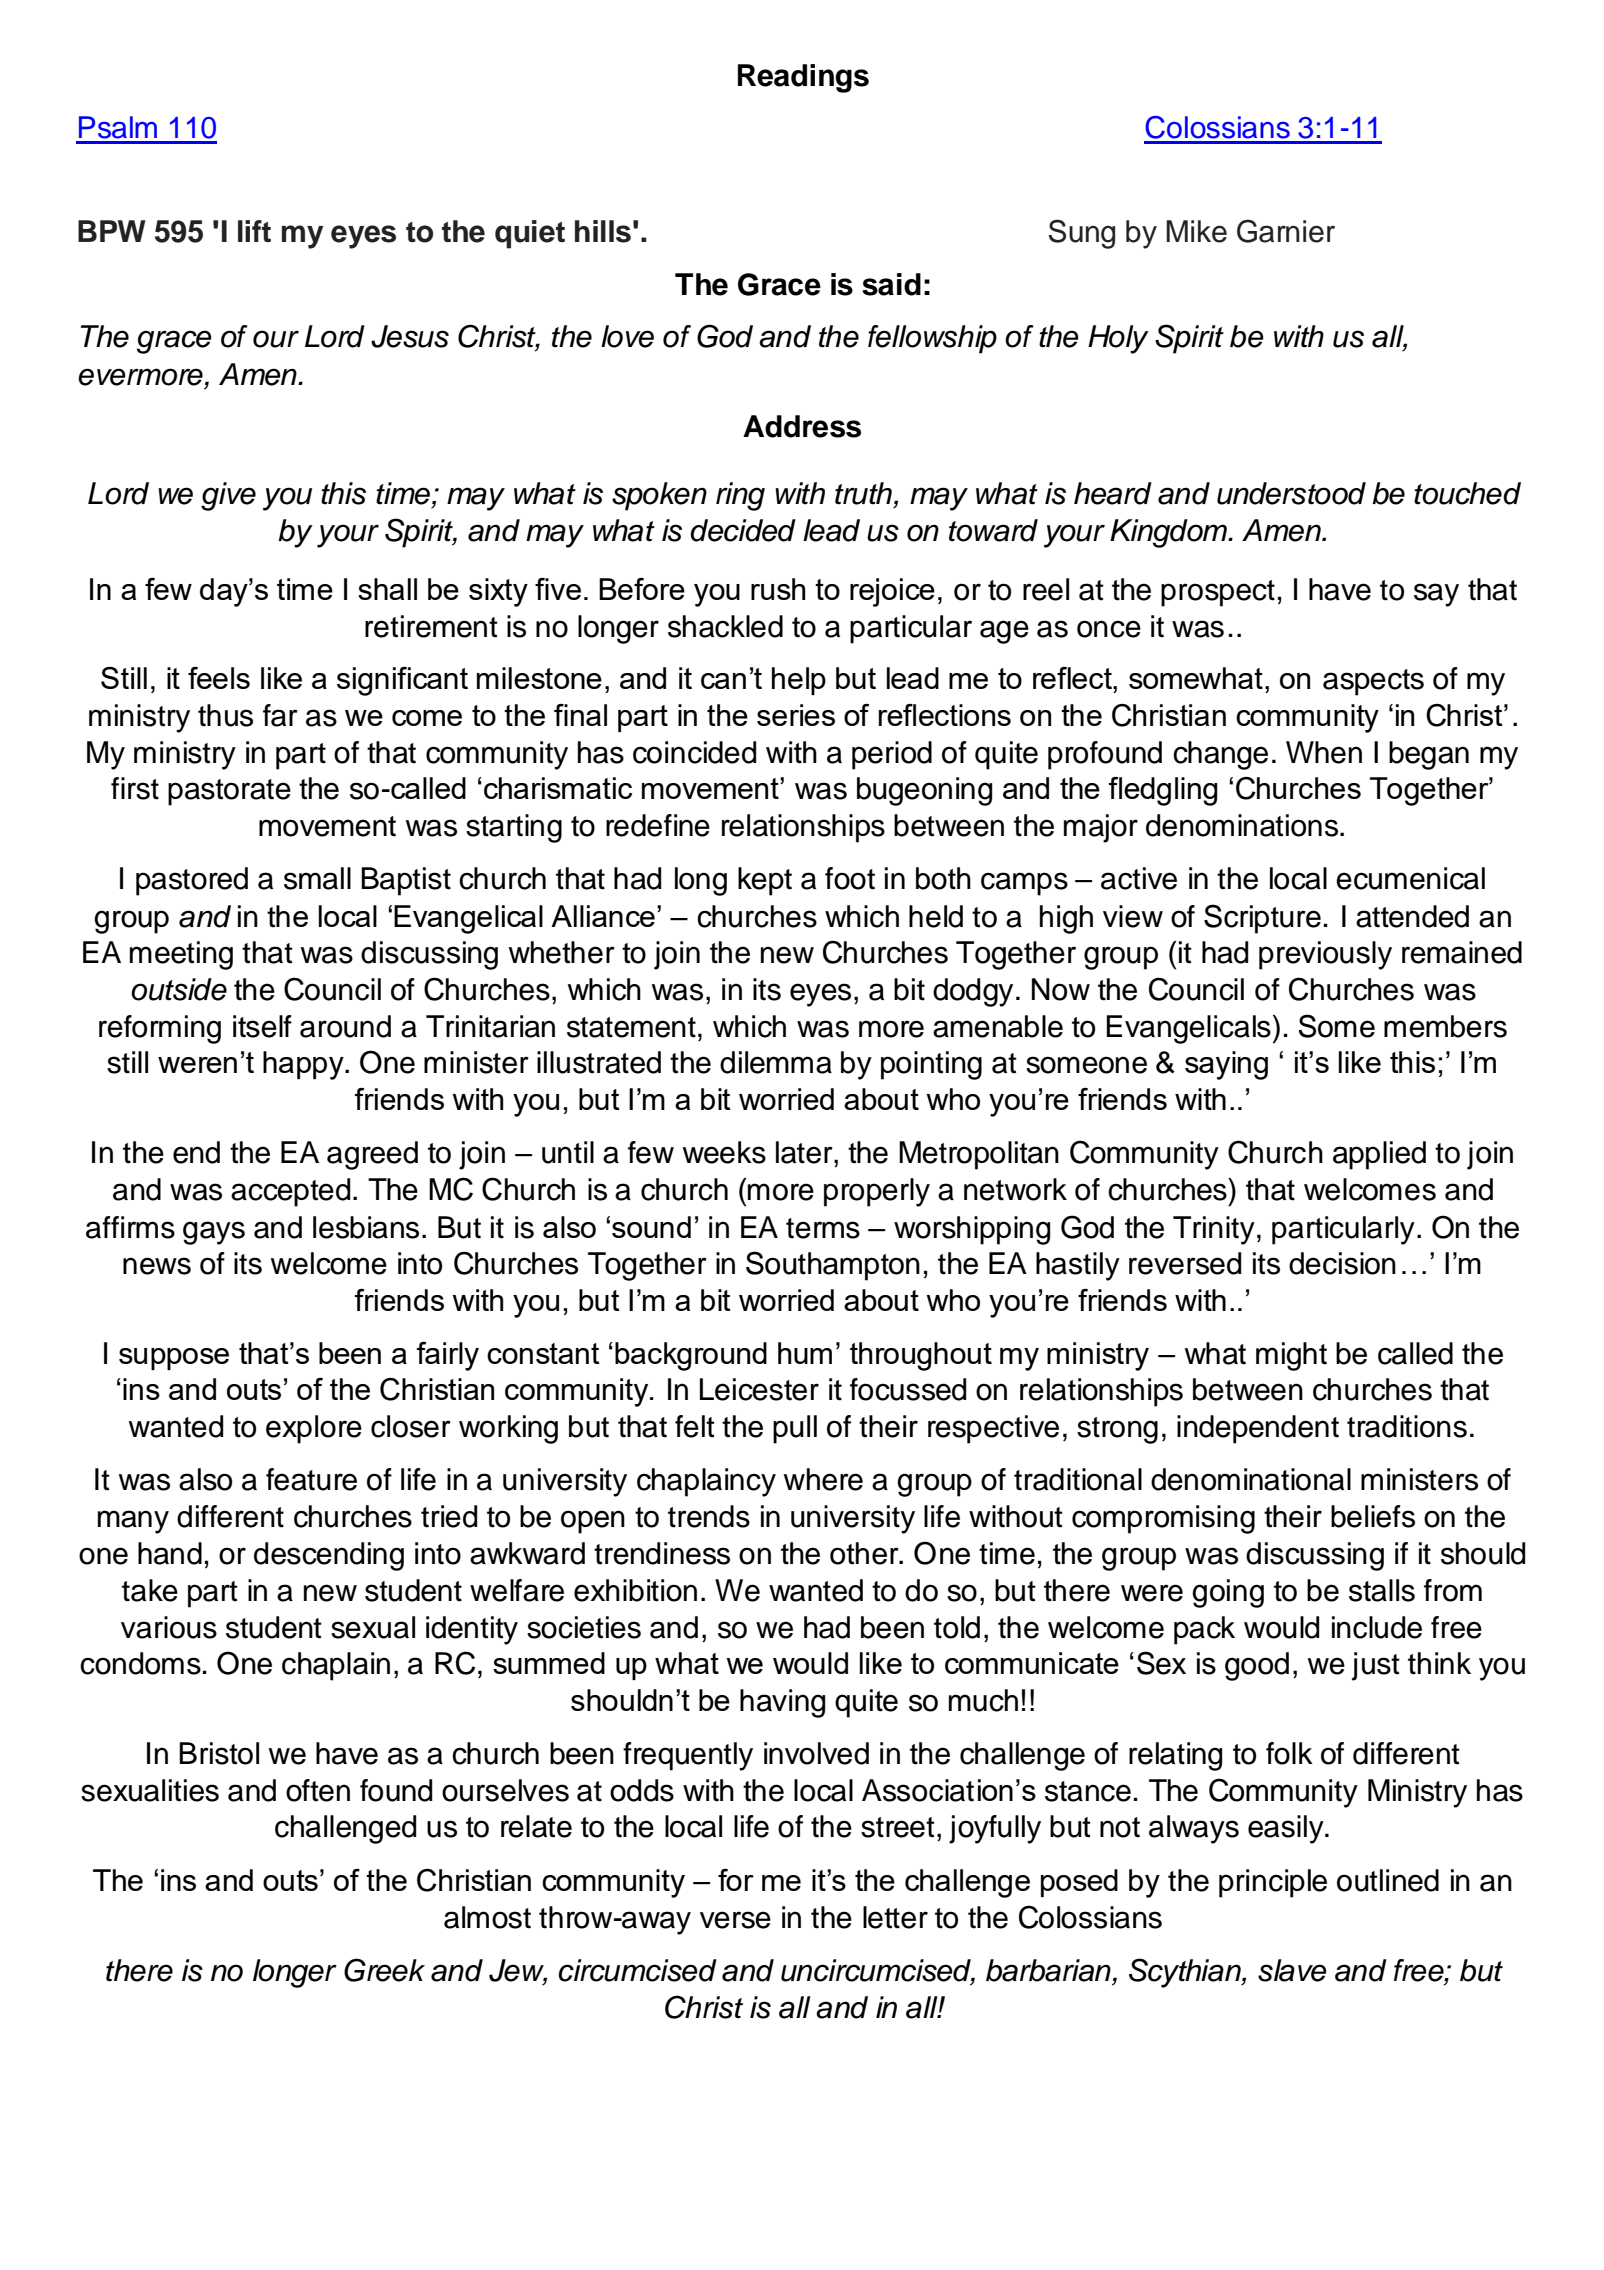 Image resolution: width=1604 pixels, height=2270 pixels. What do you see at coordinates (776, 1062) in the page?
I see `dilemma` at bounding box center [776, 1062].
